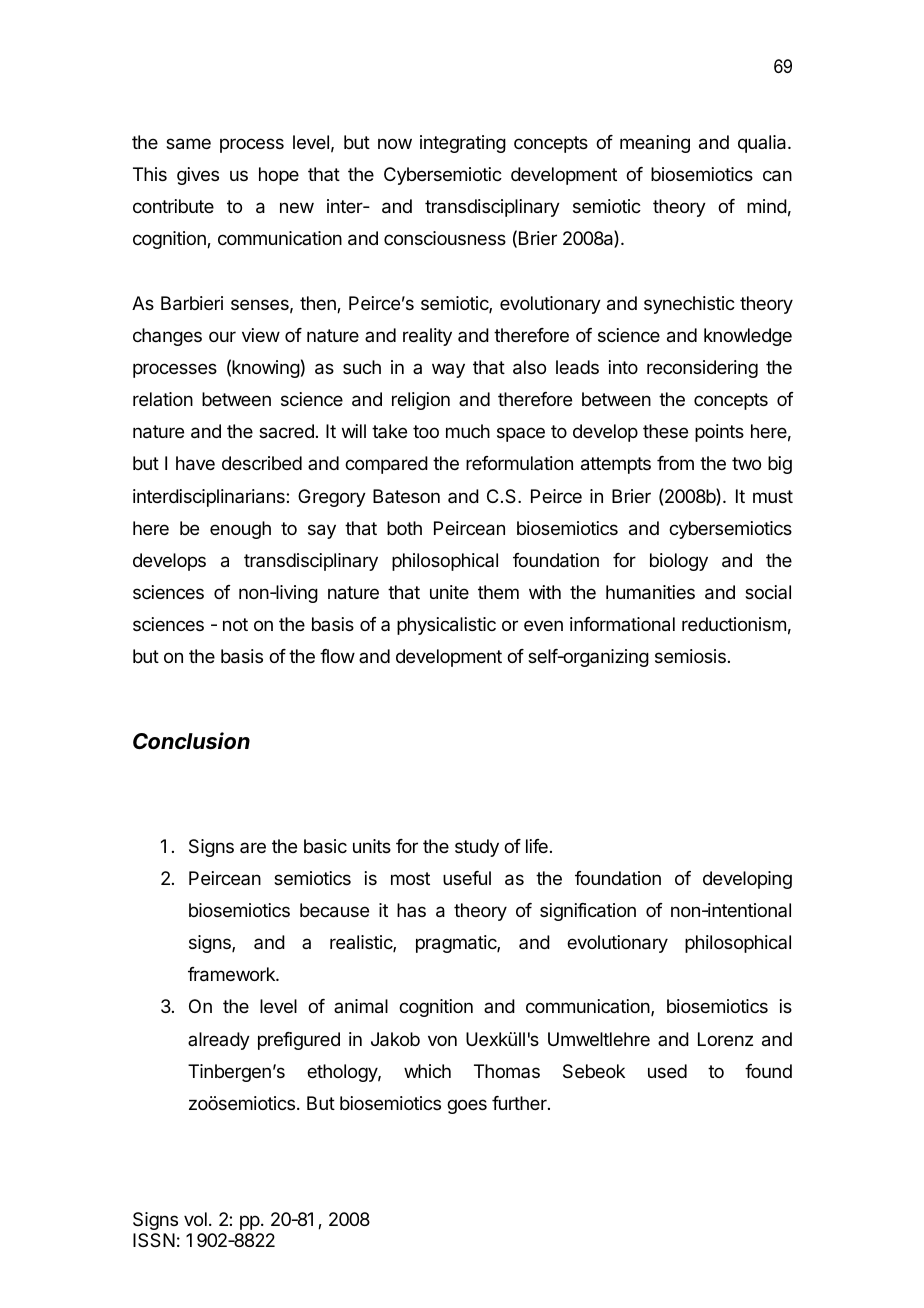 The height and width of the document is (1308, 924). I want to click on goes, so click(467, 1106).
